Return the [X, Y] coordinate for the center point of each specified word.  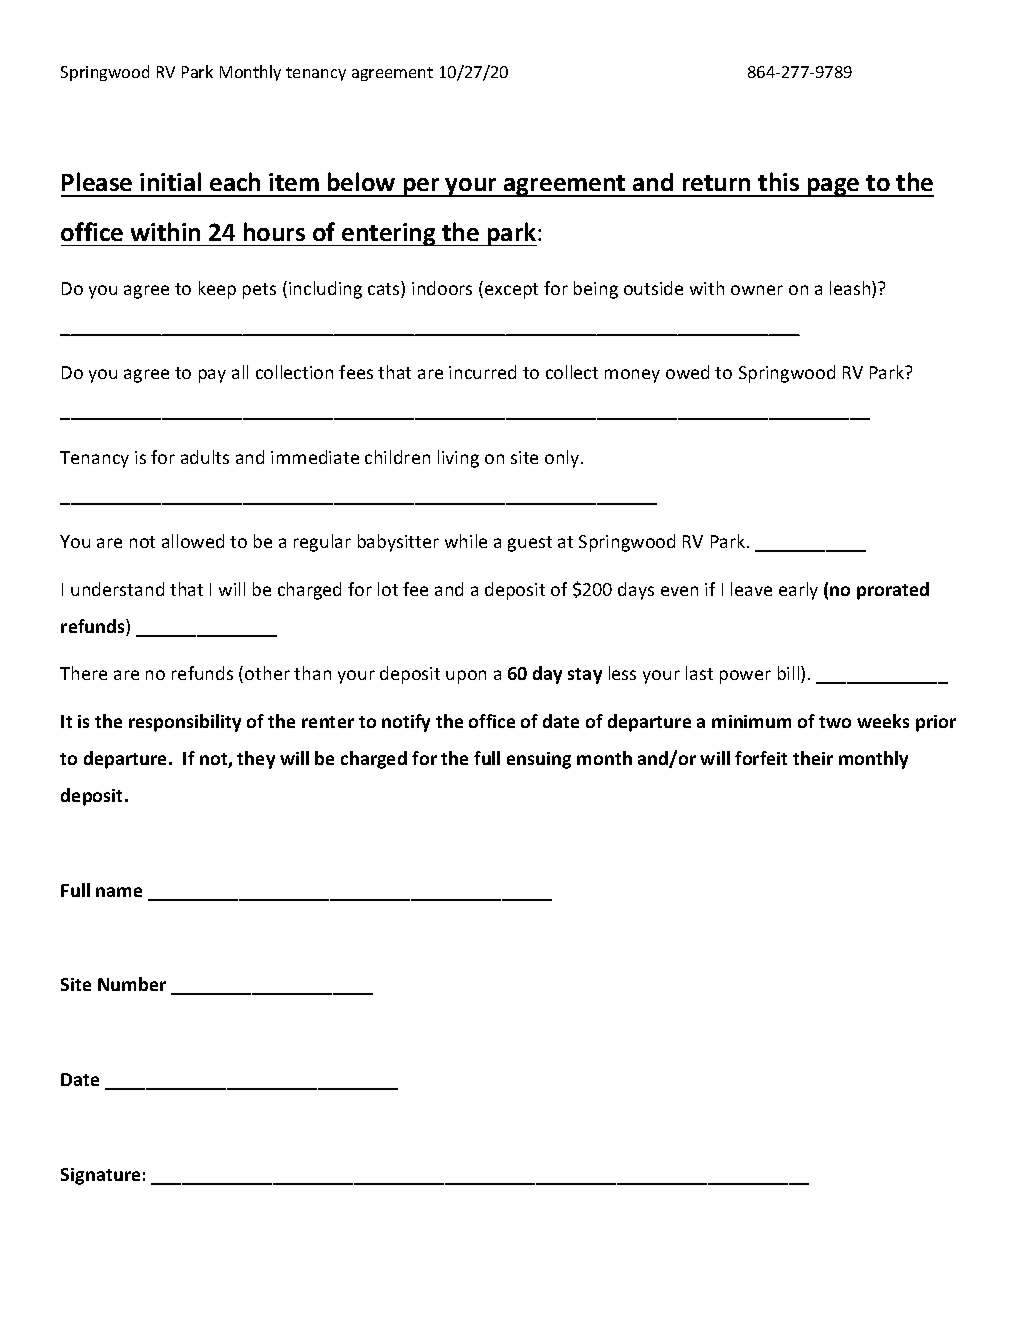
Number [132, 984]
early [798, 591]
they [256, 760]
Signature [100, 1176]
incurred [482, 372]
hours [274, 231]
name [119, 892]
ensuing [539, 760]
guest [530, 544]
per [421, 187]
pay [212, 376]
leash [851, 289]
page [833, 187]
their [813, 758]
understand [117, 589]
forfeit [761, 758]
